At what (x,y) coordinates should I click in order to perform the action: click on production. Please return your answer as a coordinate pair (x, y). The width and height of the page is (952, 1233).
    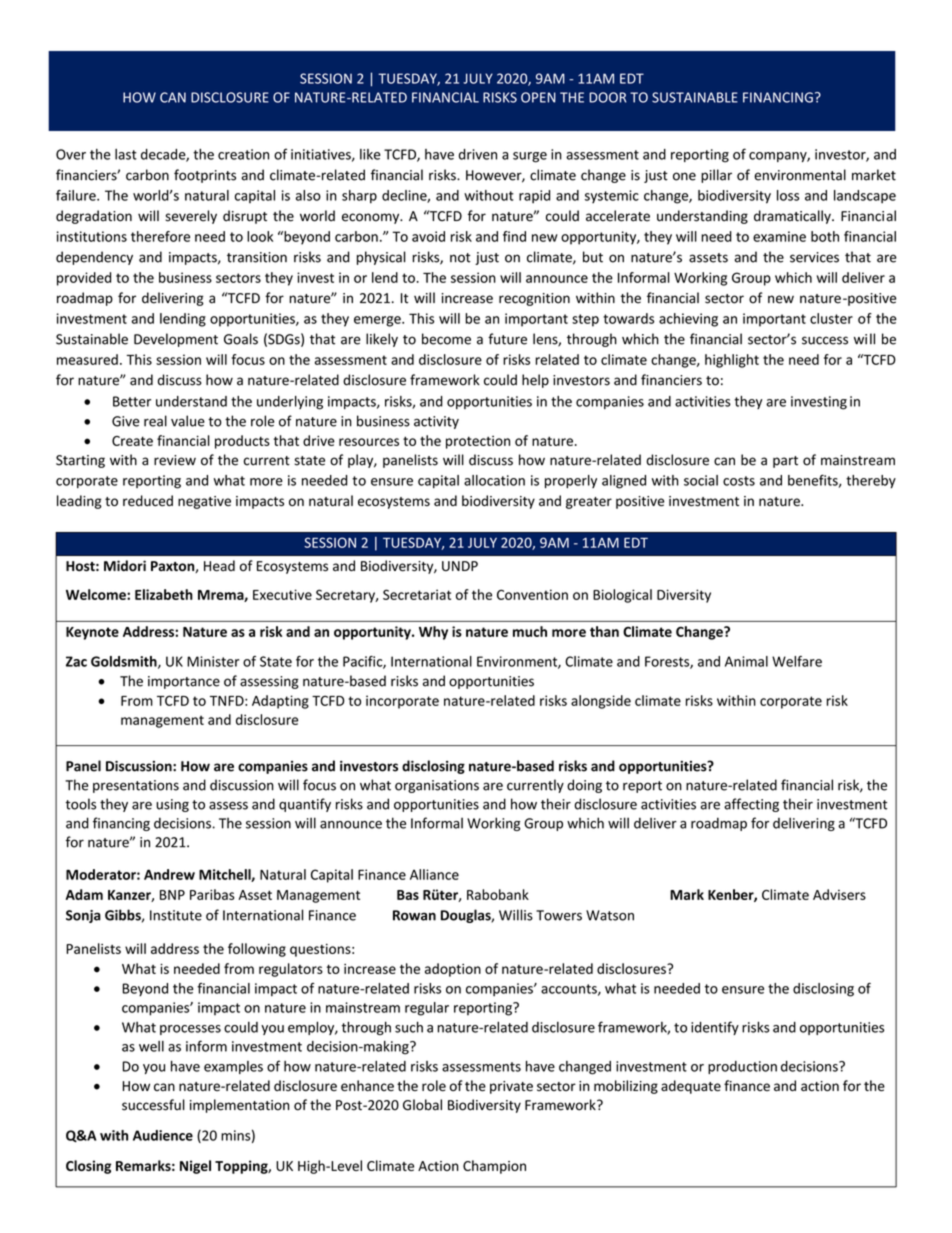
    Looking at the image, I should click on (742, 1067).
